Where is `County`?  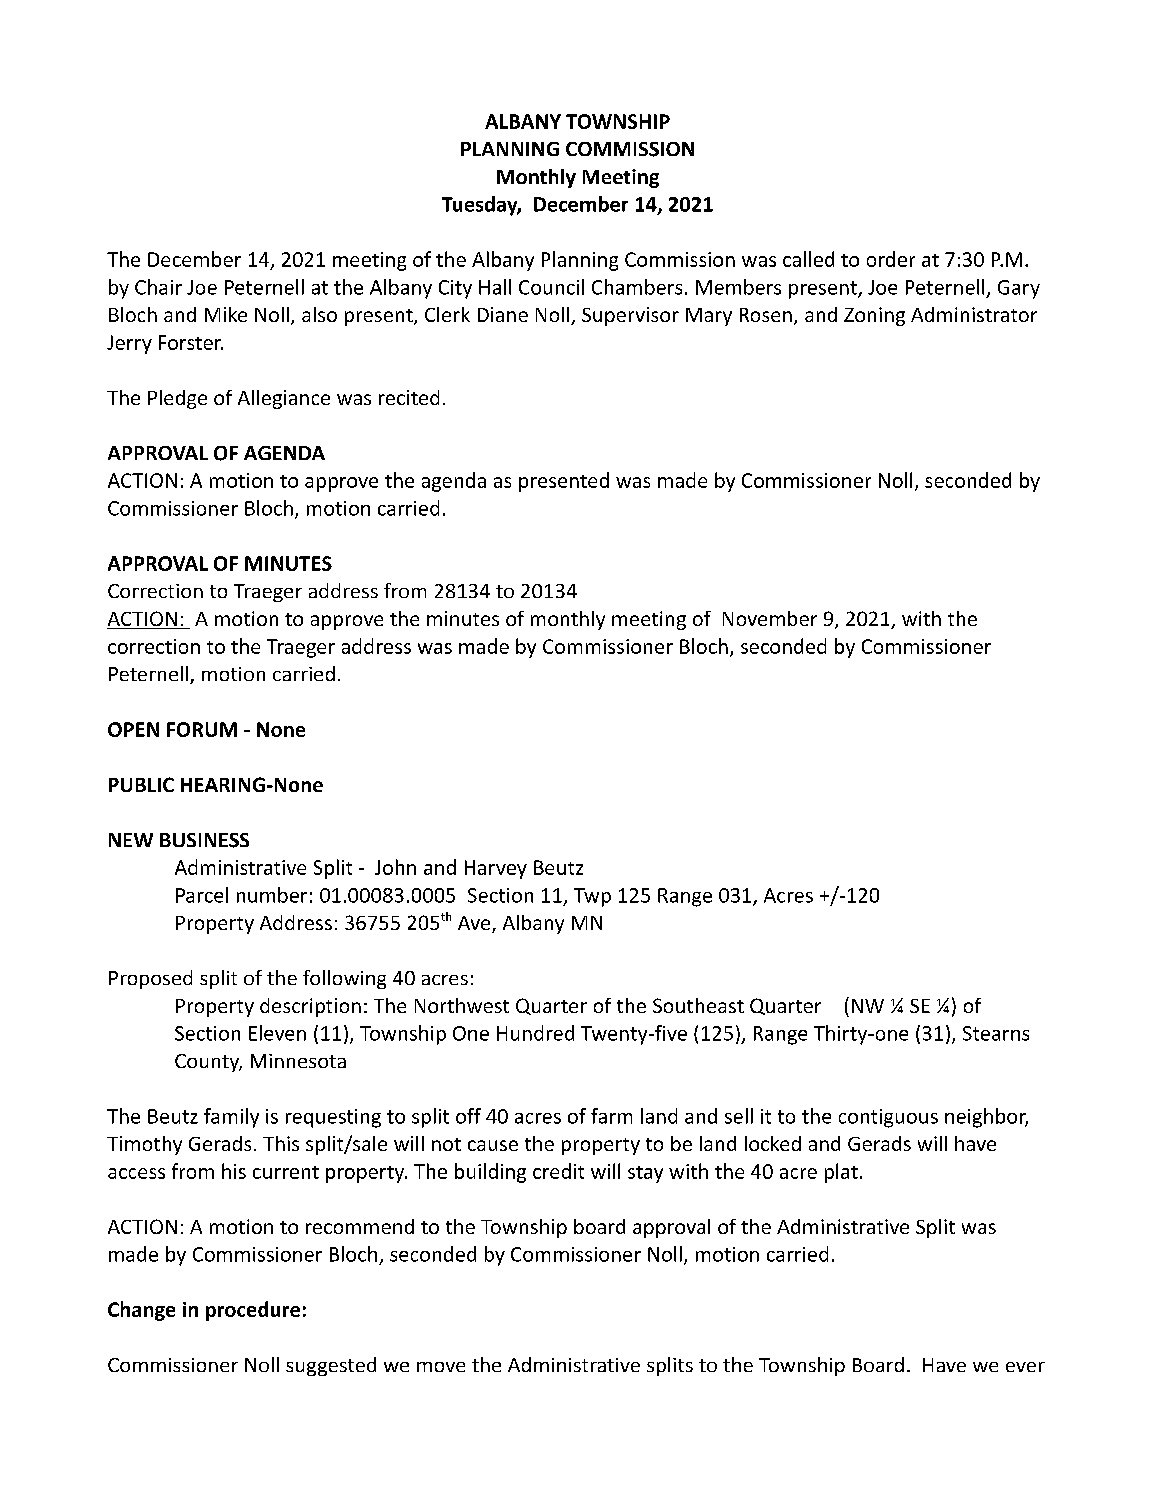
County is located at coordinates (208, 1063).
